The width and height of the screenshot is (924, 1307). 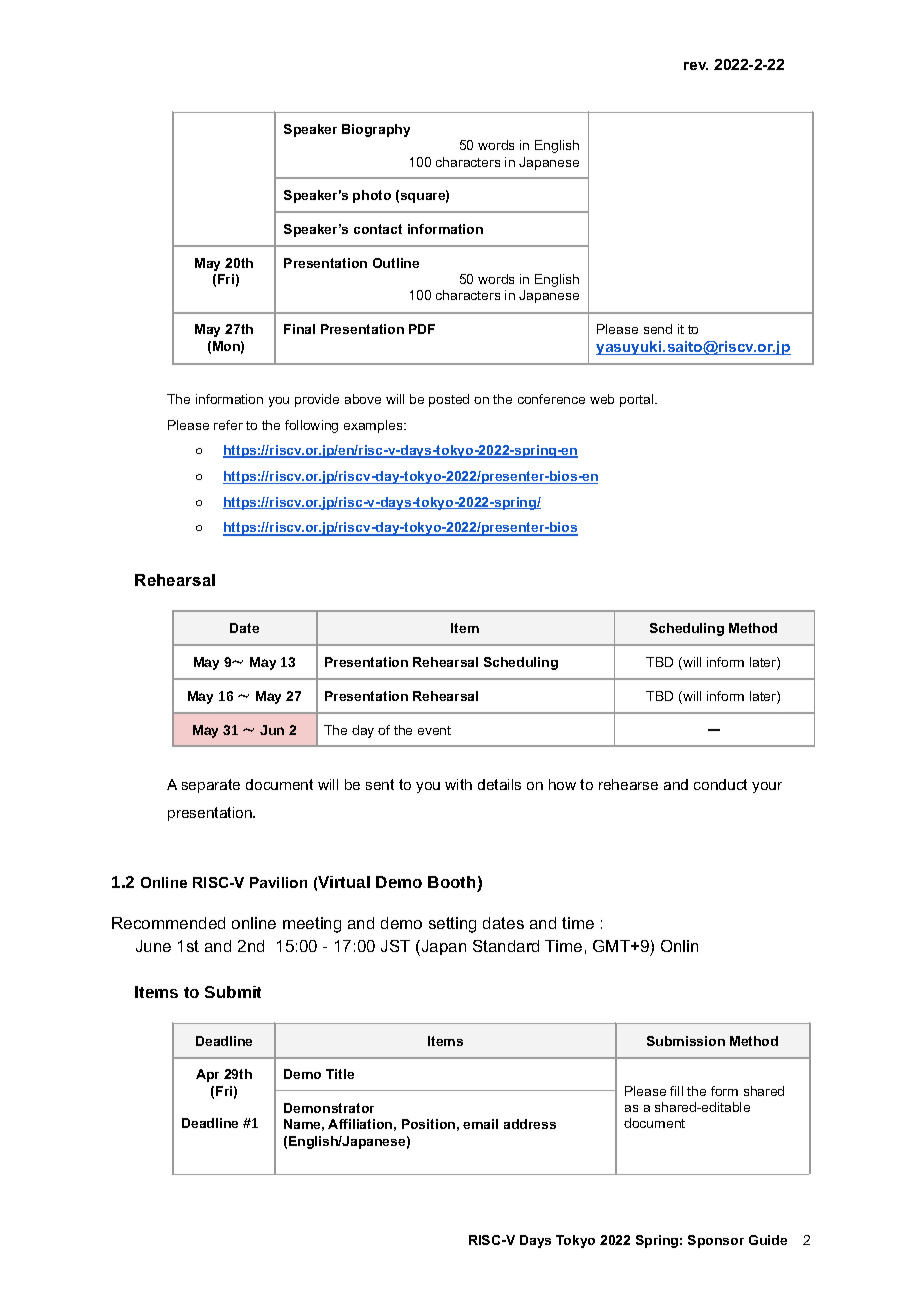 I want to click on posted, so click(x=449, y=400).
